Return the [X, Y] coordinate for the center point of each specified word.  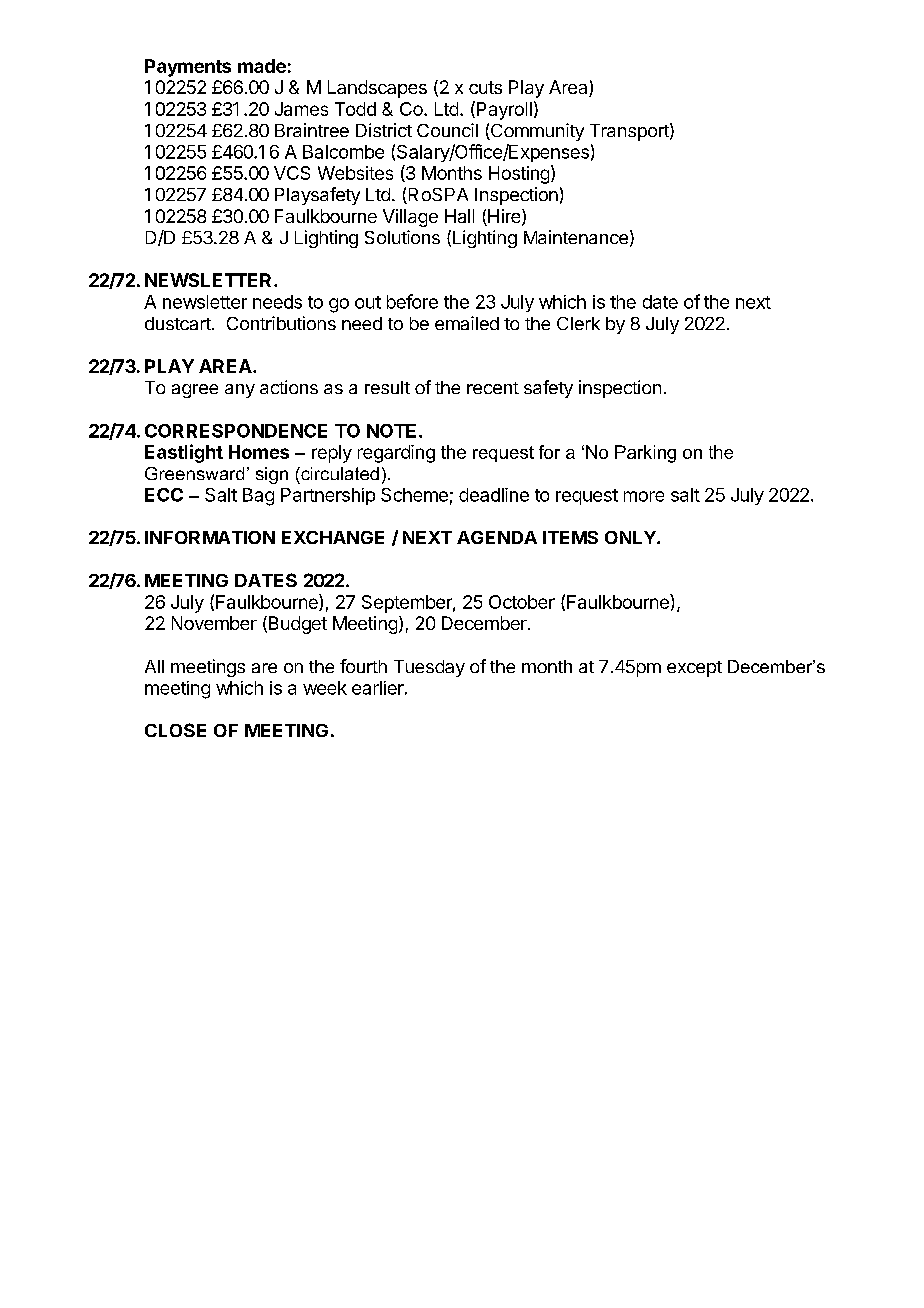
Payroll [503, 110]
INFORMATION [210, 537]
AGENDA [497, 537]
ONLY [631, 537]
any [240, 391]
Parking [645, 454]
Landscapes [377, 89]
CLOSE [175, 730]
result [387, 387]
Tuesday [429, 668]
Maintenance [576, 237]
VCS [292, 173]
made [262, 66]
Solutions [402, 237]
